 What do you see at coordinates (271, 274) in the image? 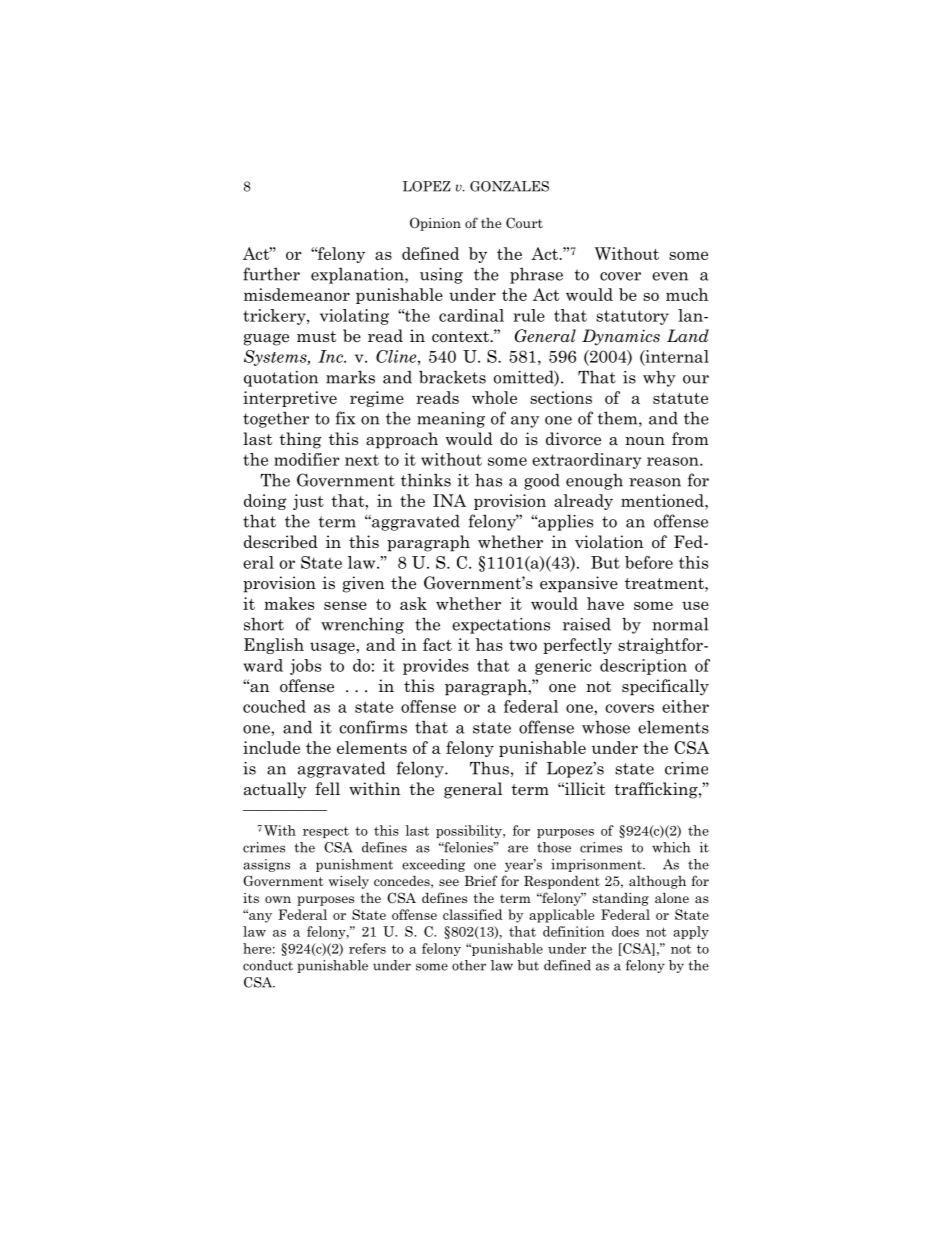
I see `further` at bounding box center [271, 274].
